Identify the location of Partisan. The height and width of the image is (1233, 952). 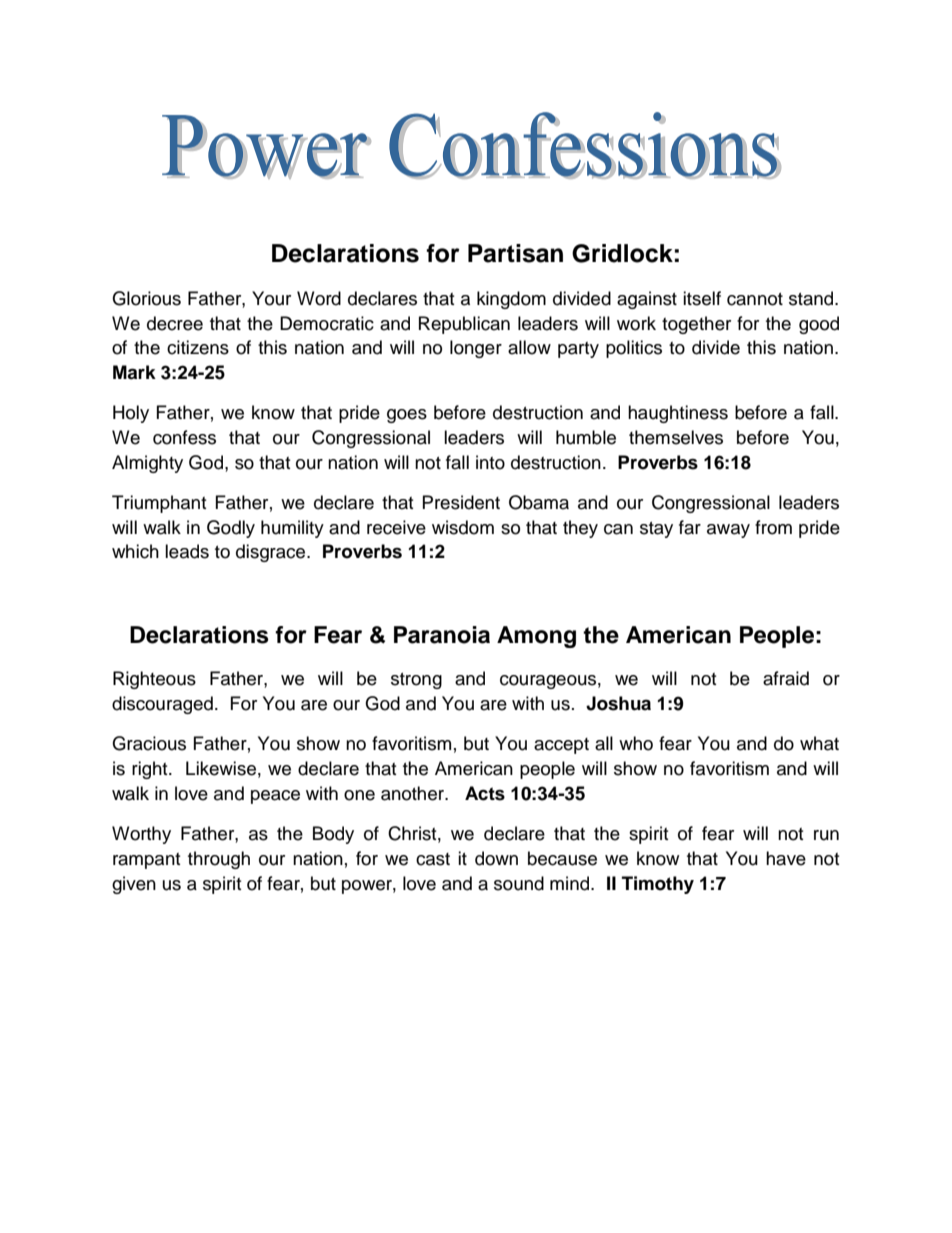
(515, 253).
